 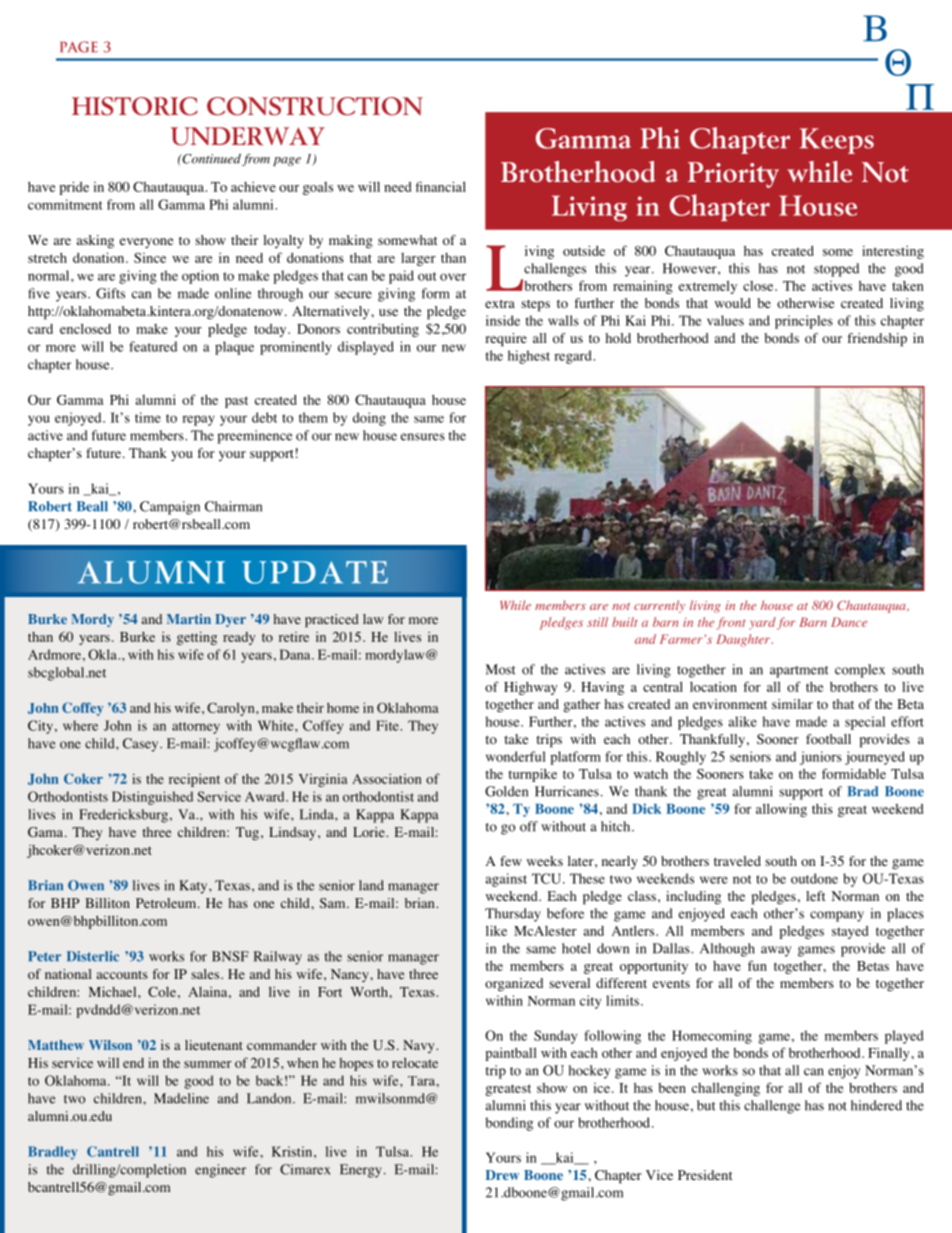 What do you see at coordinates (781, 810) in the page?
I see `allowing` at bounding box center [781, 810].
